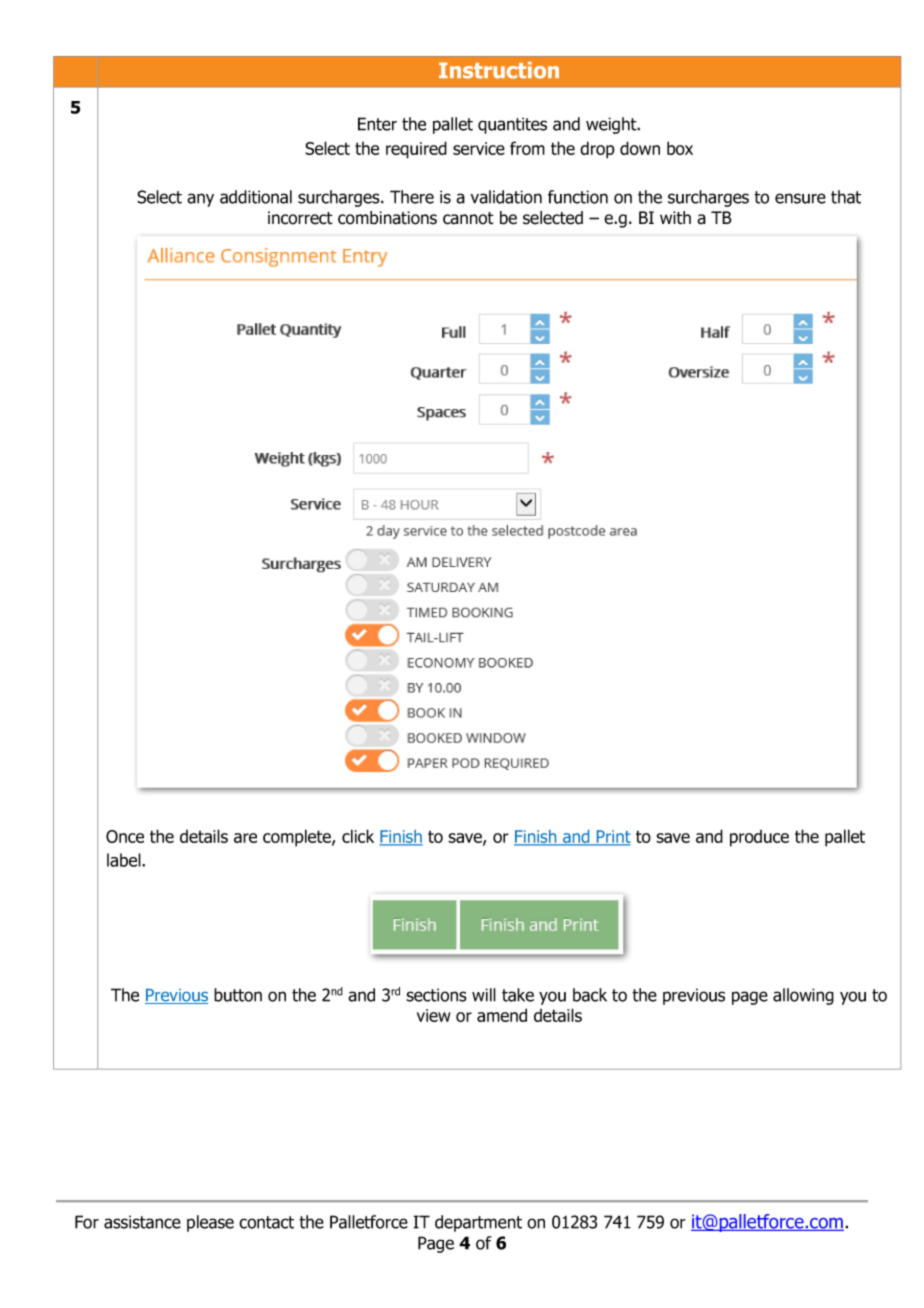 The height and width of the image is (1308, 924). I want to click on will, so click(484, 995).
